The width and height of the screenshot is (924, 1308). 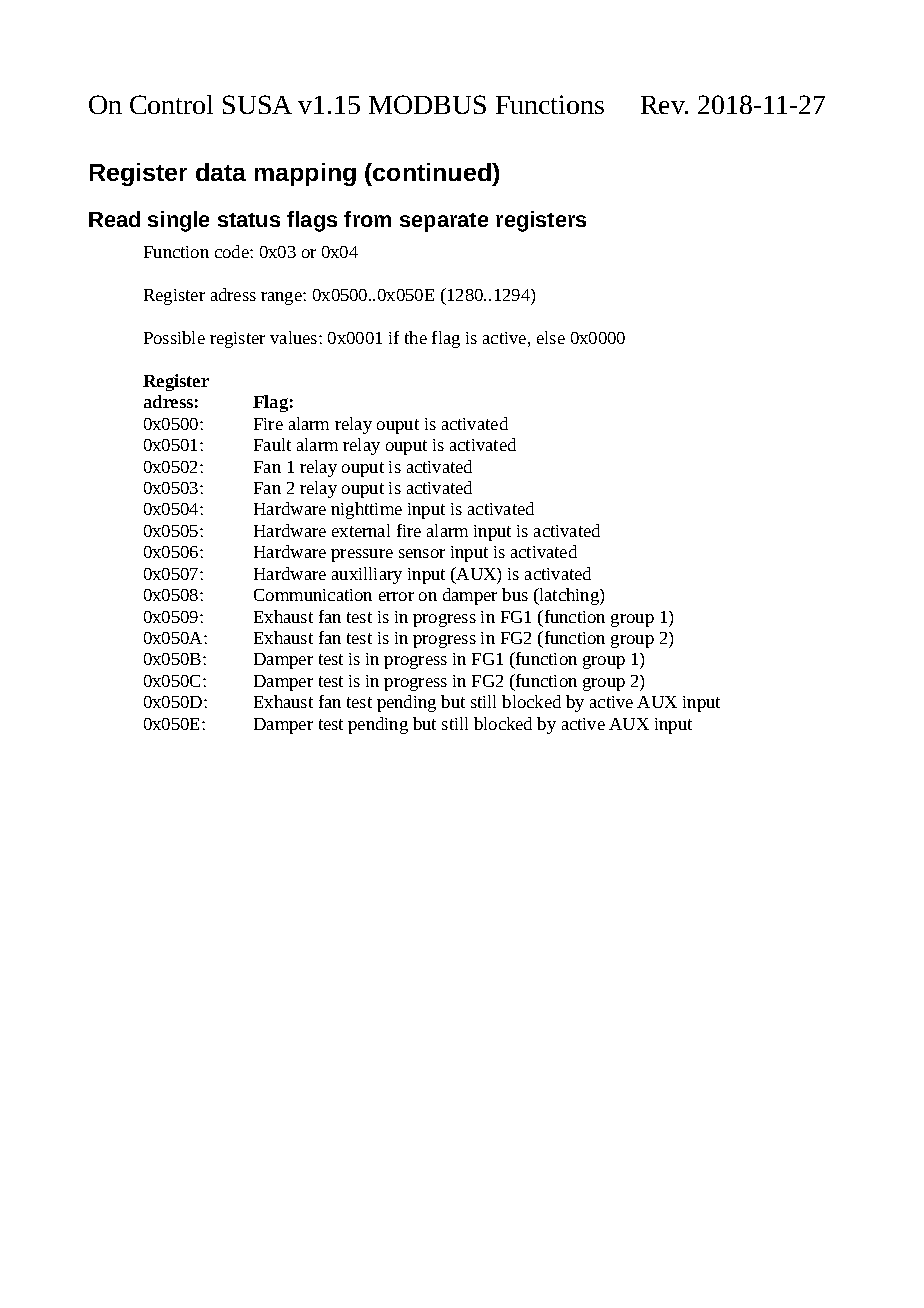 What do you see at coordinates (664, 105) in the screenshot?
I see `Rev` at bounding box center [664, 105].
